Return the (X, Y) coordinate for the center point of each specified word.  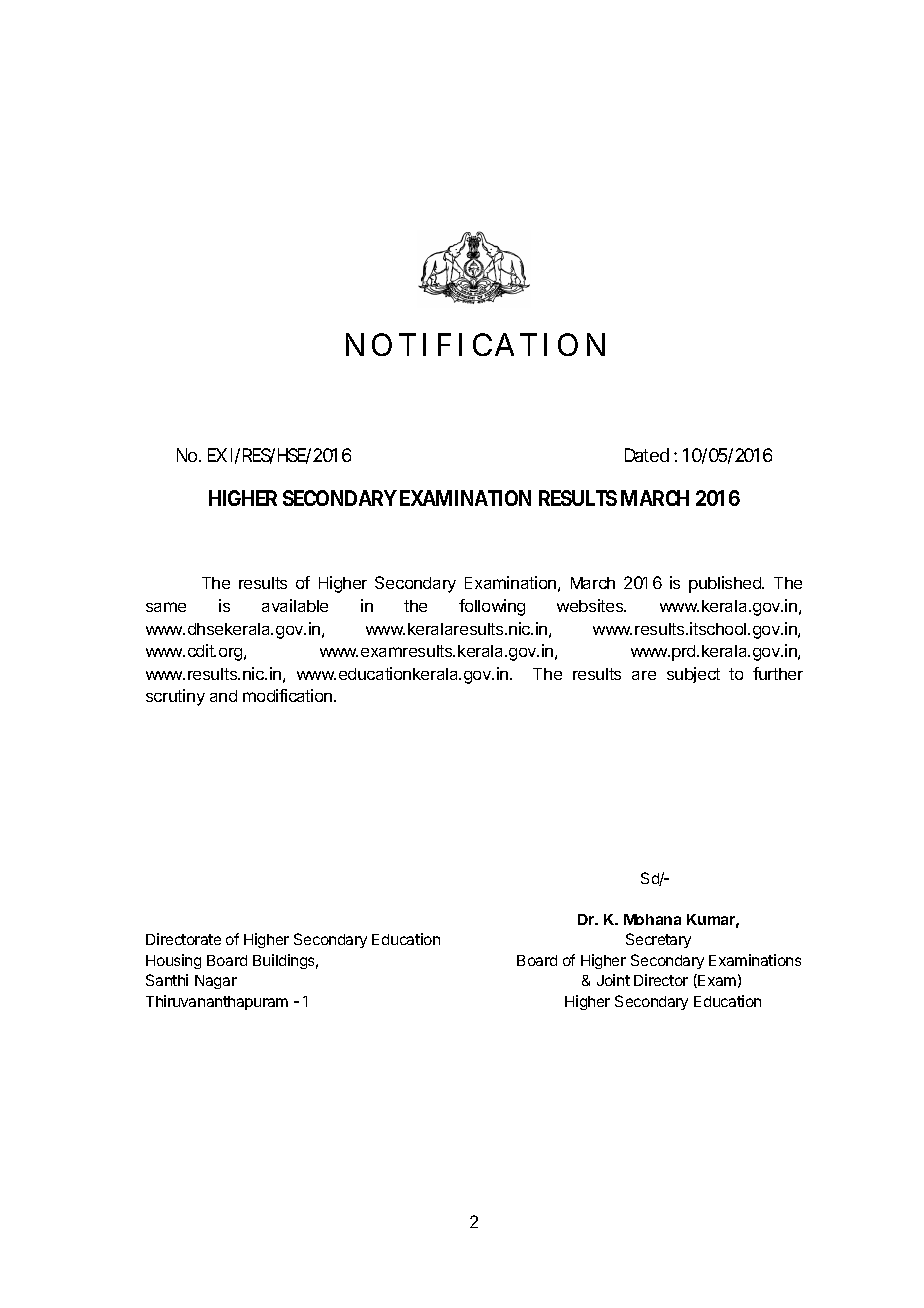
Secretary (658, 940)
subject (693, 675)
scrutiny (175, 697)
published (726, 584)
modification (289, 695)
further (778, 673)
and (223, 696)
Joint (613, 980)
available (295, 605)
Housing (173, 961)
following (492, 607)
